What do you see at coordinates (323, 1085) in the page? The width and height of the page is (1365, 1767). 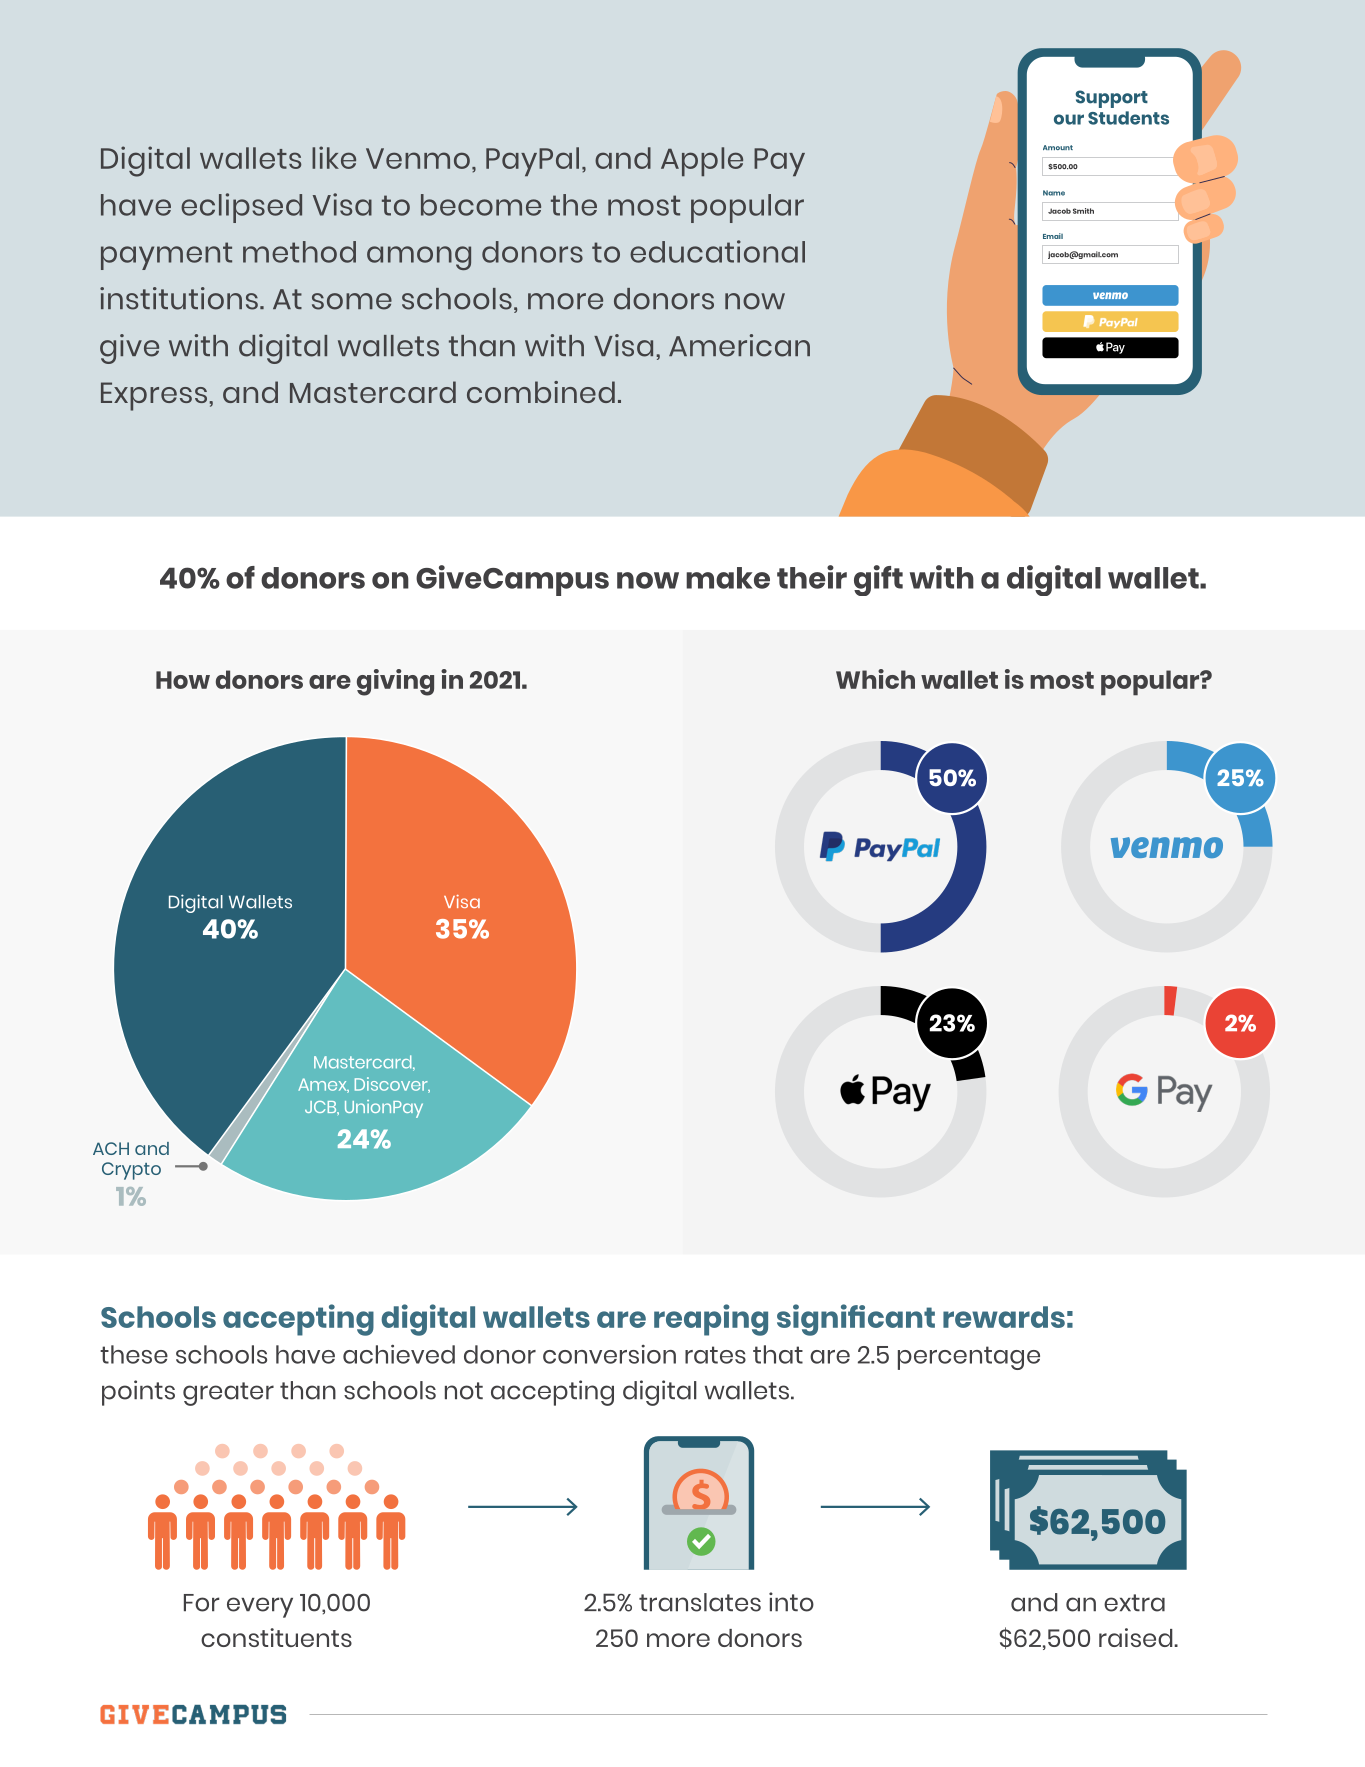 I see `Amex` at bounding box center [323, 1085].
